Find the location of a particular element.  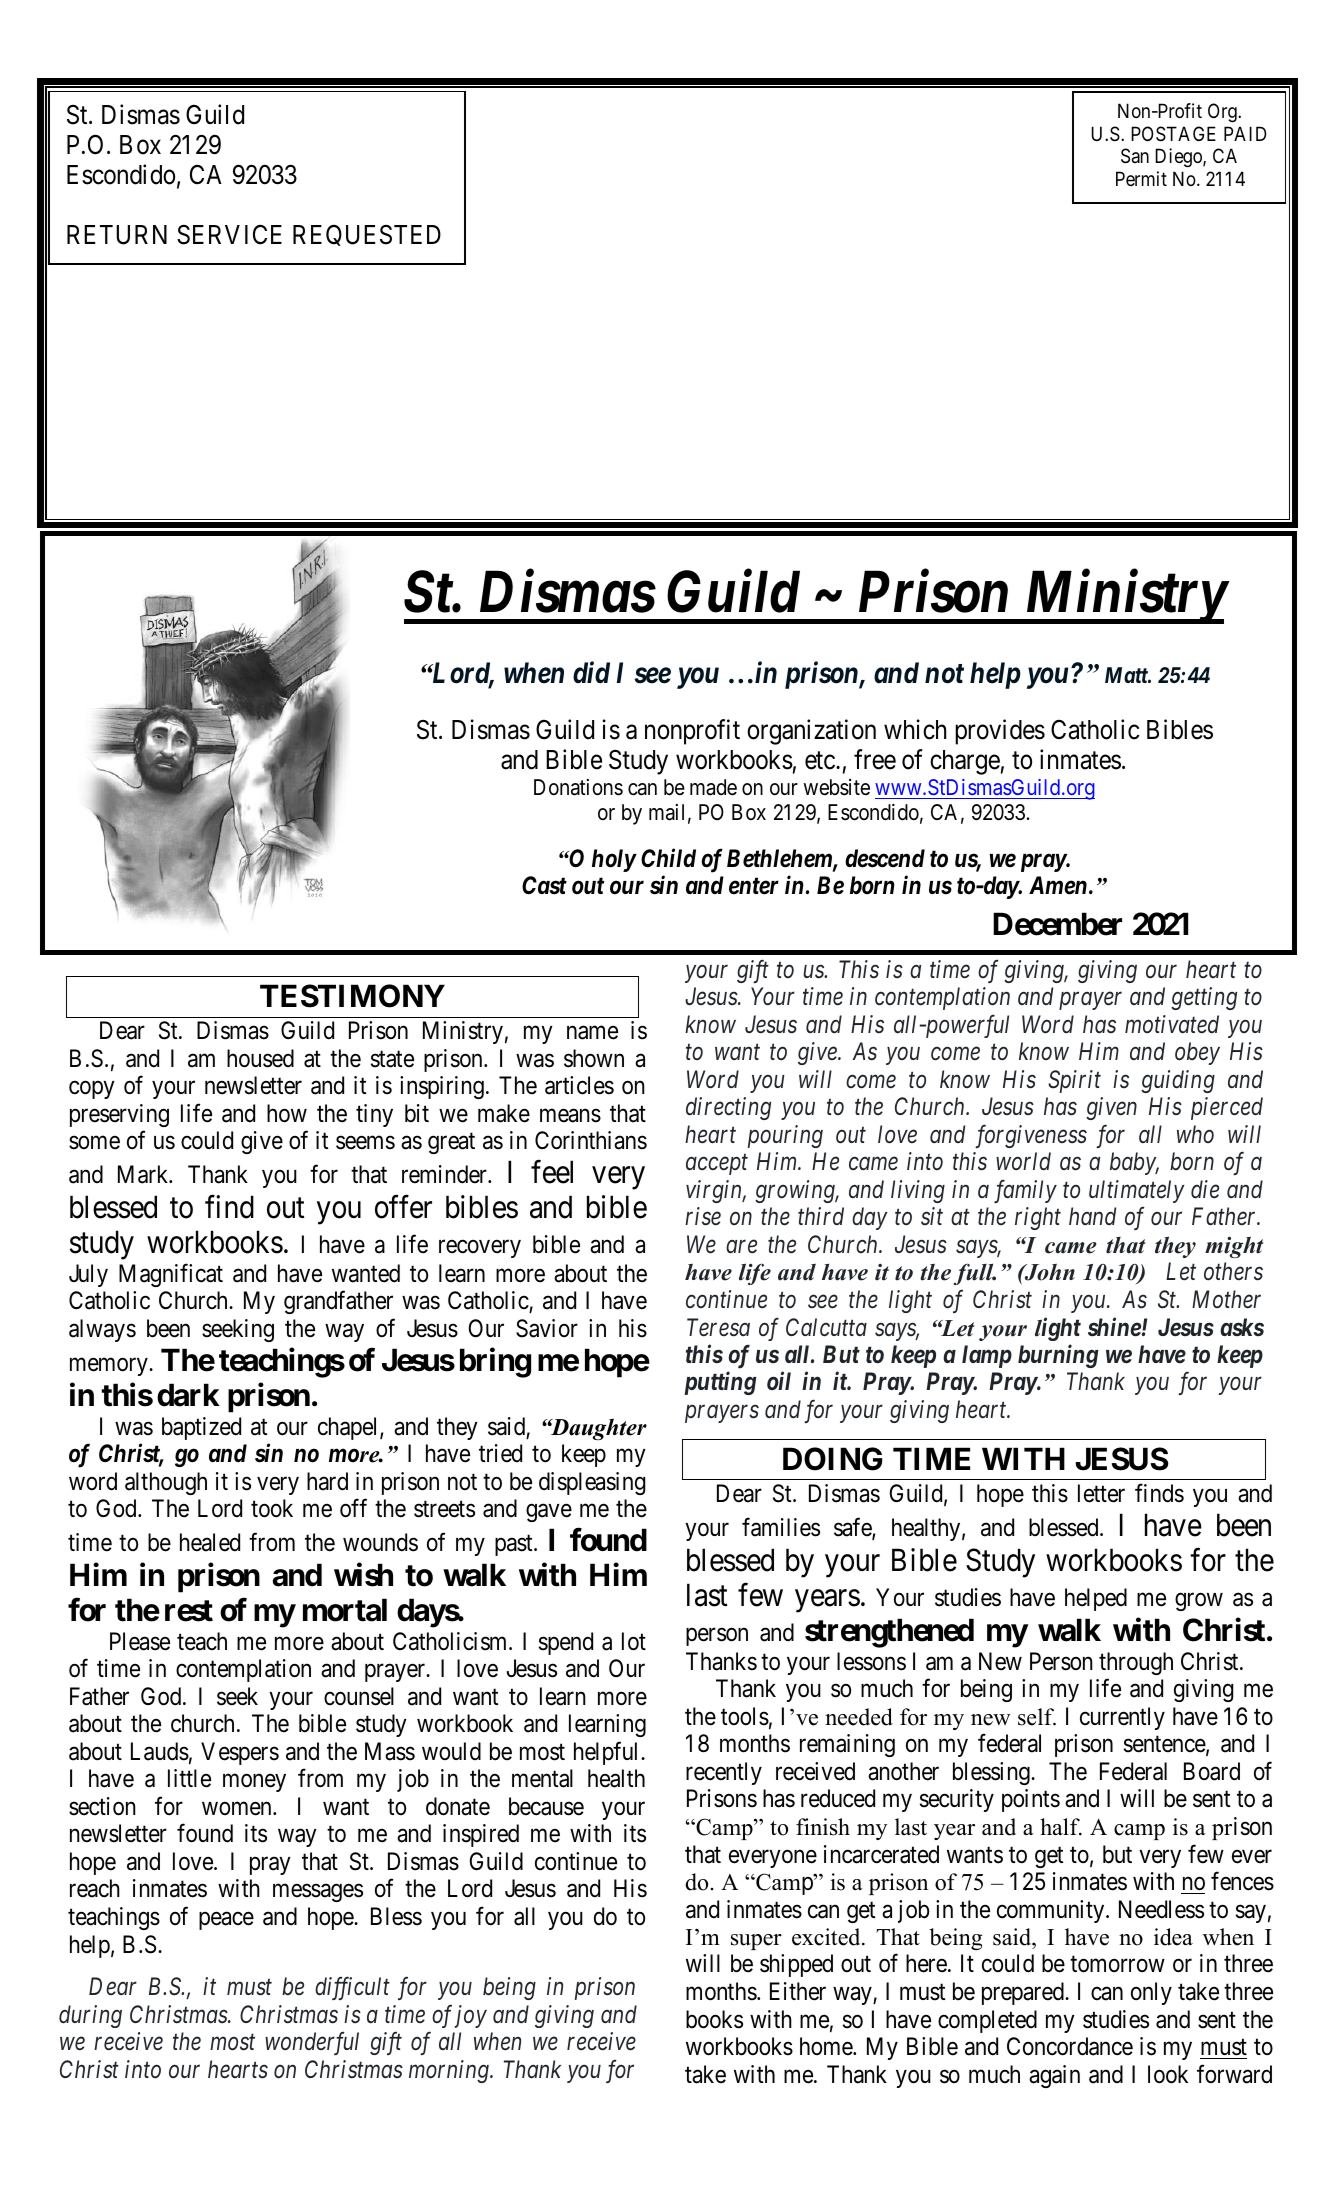

Amen is located at coordinates (1058, 885).
